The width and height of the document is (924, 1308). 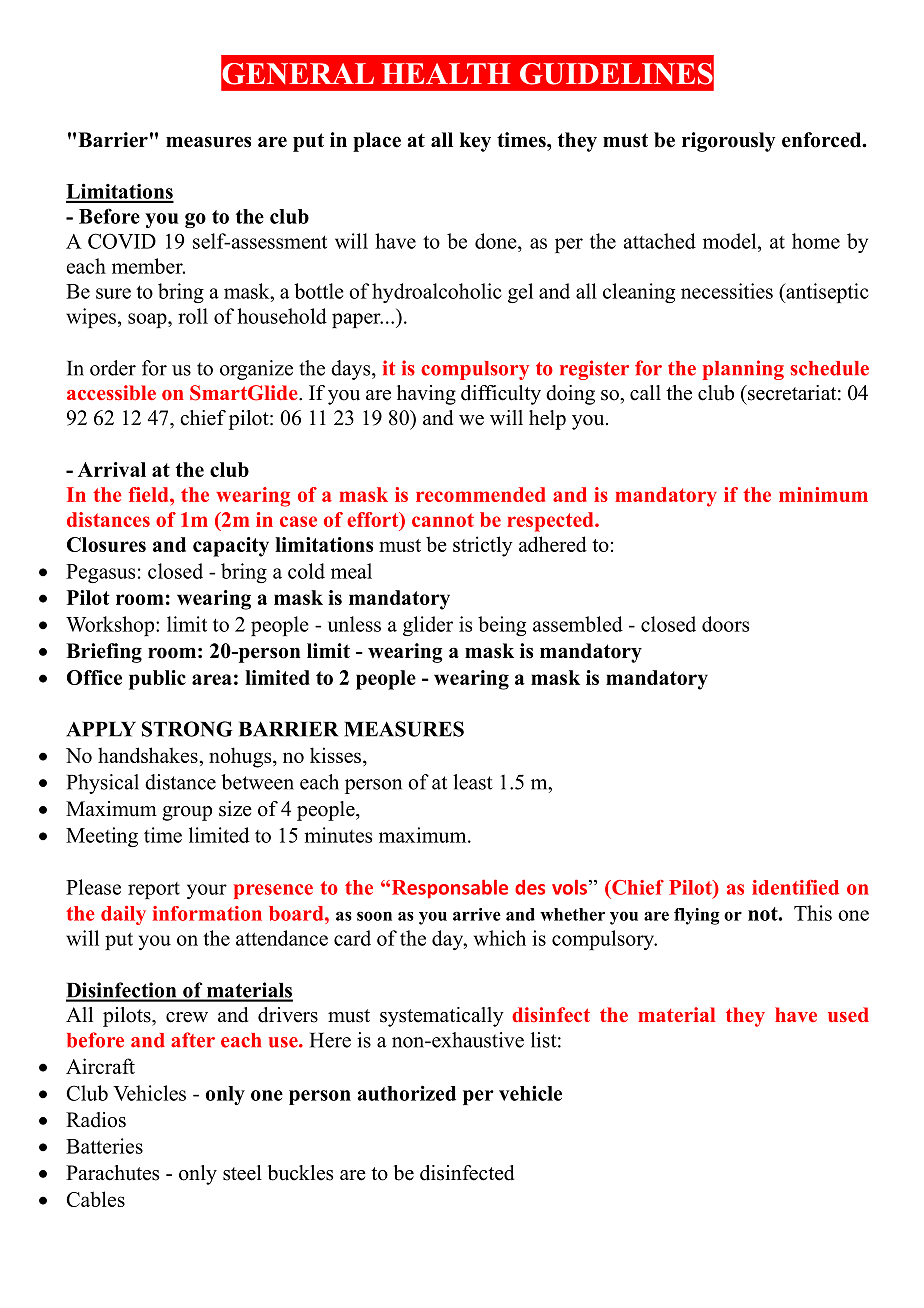 What do you see at coordinates (122, 241) in the document?
I see `COVID` at bounding box center [122, 241].
